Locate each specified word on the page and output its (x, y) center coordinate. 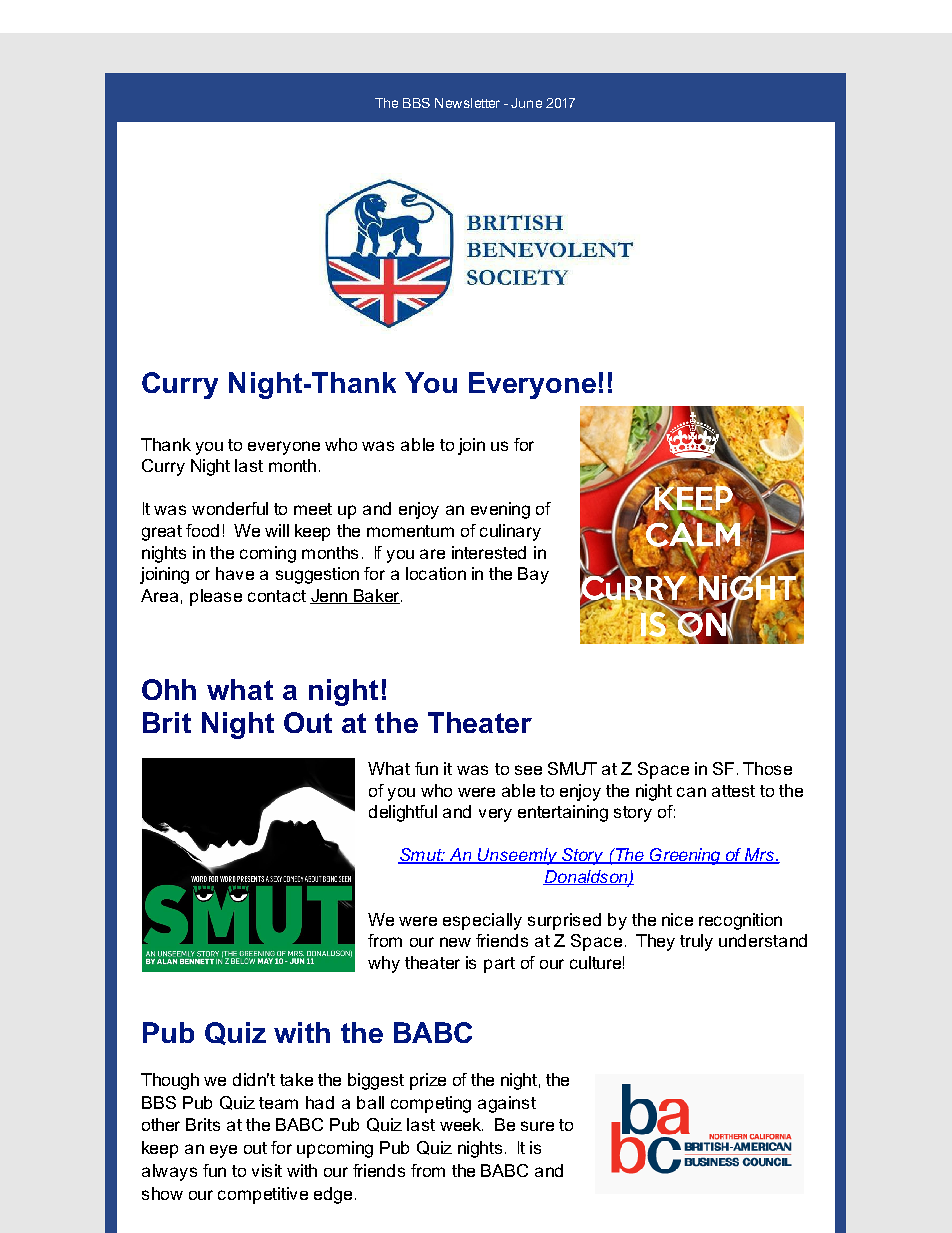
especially (482, 921)
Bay (533, 575)
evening (500, 510)
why (384, 964)
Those (767, 768)
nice (677, 919)
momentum (410, 531)
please (216, 597)
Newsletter (467, 103)
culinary (510, 532)
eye (223, 1151)
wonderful (230, 508)
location (436, 573)
